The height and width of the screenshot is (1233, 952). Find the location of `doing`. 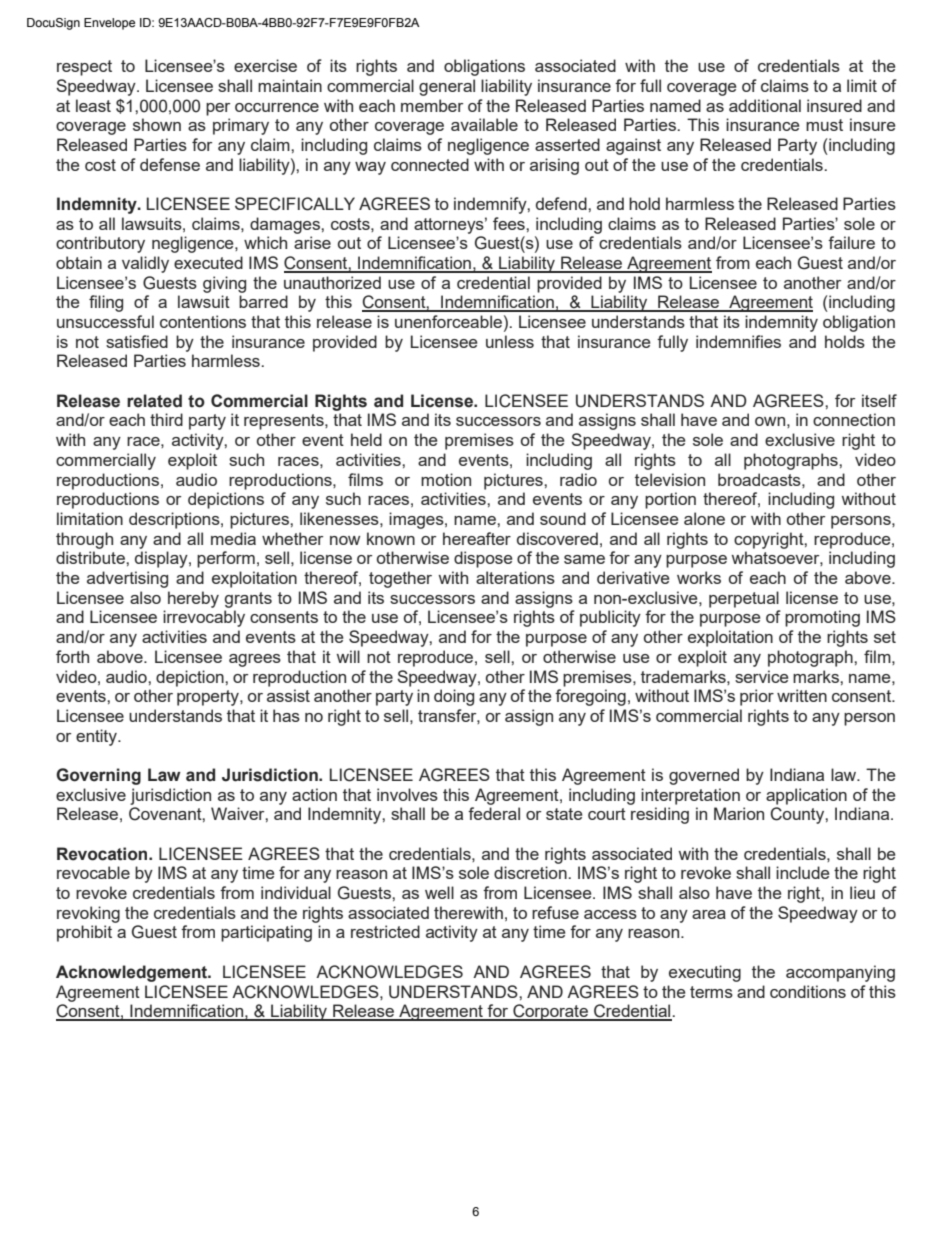

doing is located at coordinates (454, 697).
